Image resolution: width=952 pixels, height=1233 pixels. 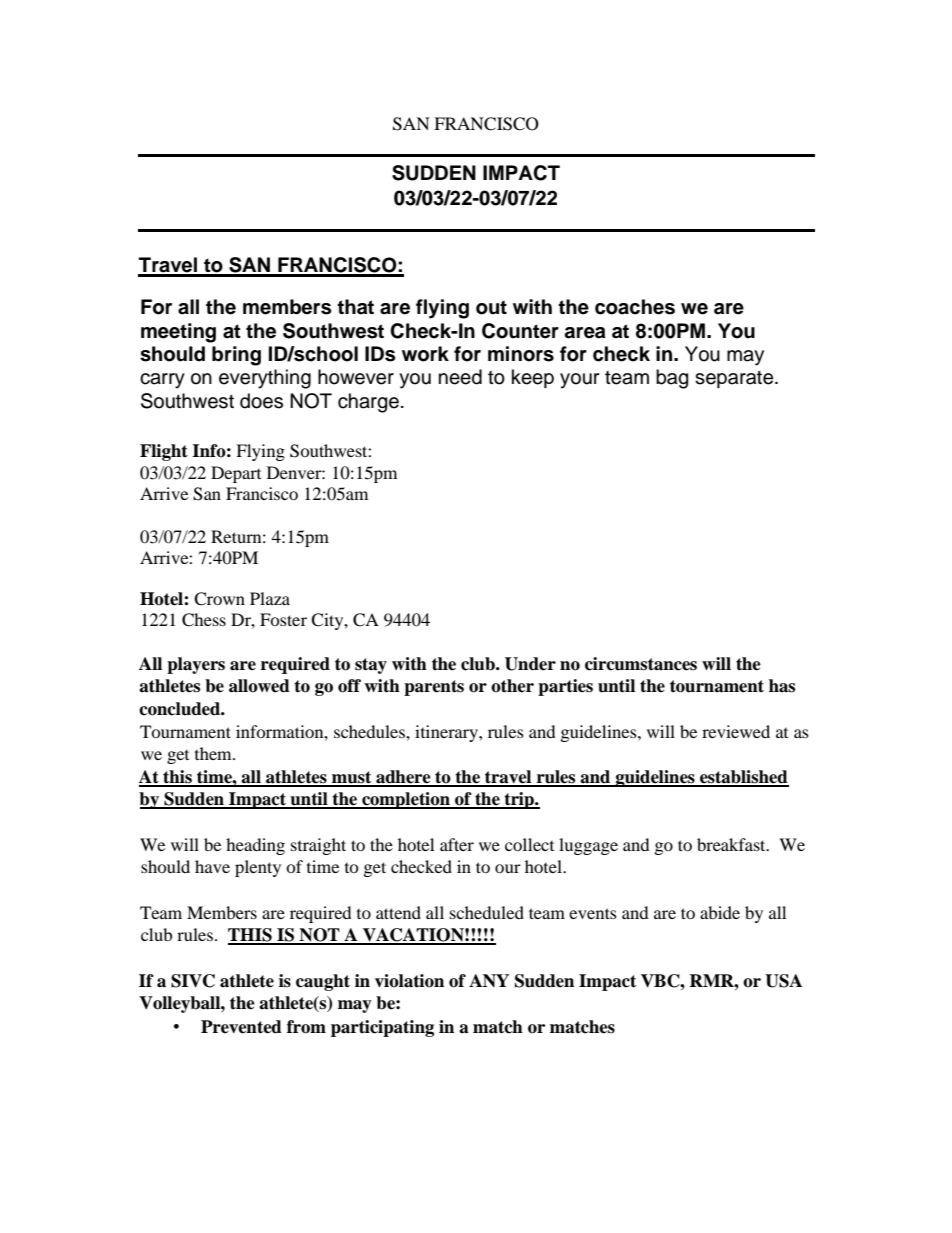 What do you see at coordinates (241, 1027) in the image?
I see `Prevented` at bounding box center [241, 1027].
